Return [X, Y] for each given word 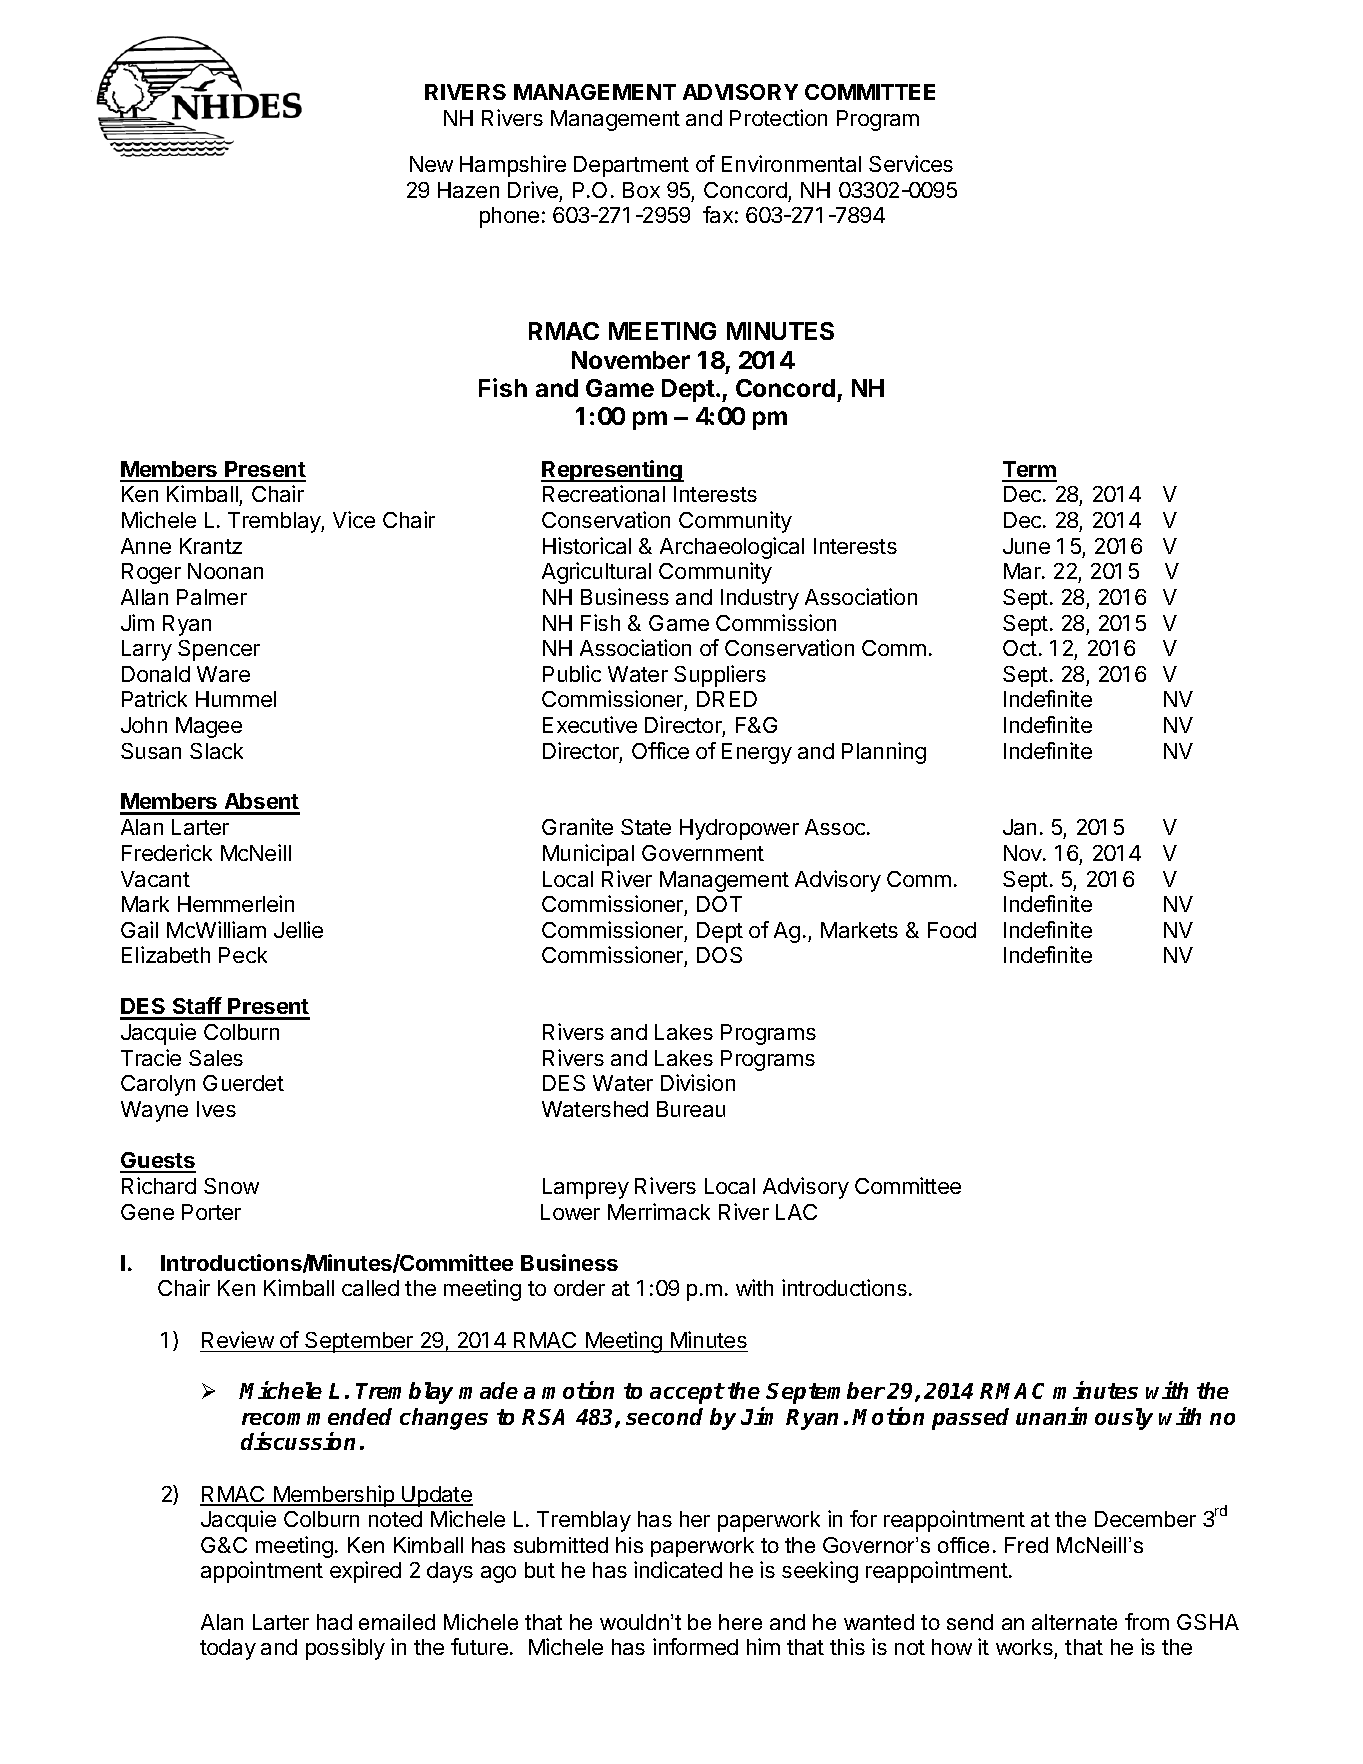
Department [631, 166]
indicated [678, 1569]
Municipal [588, 855]
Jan [1019, 827]
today [228, 1649]
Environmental [791, 163]
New [431, 164]
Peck [243, 955]
